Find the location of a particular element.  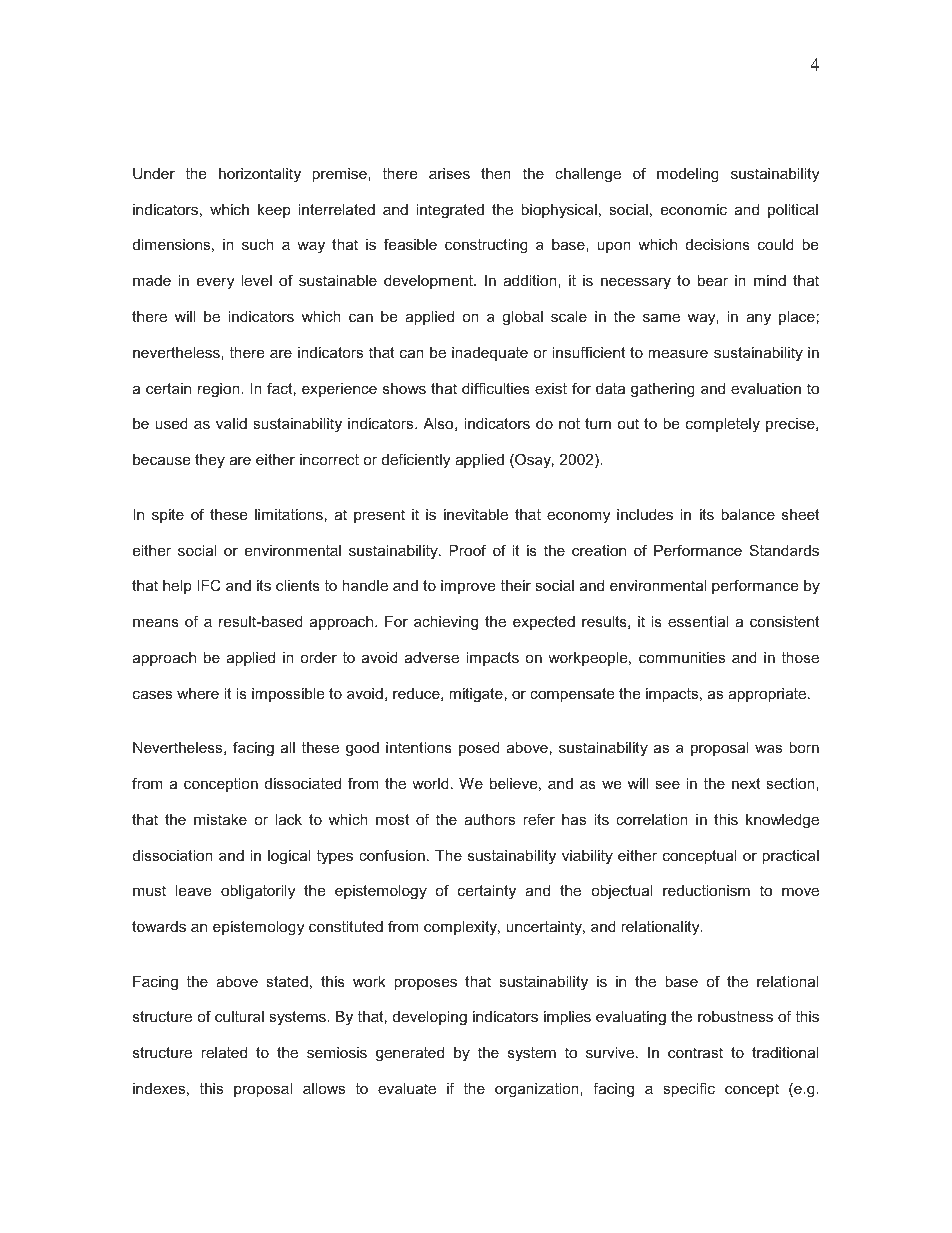

region is located at coordinates (220, 390).
